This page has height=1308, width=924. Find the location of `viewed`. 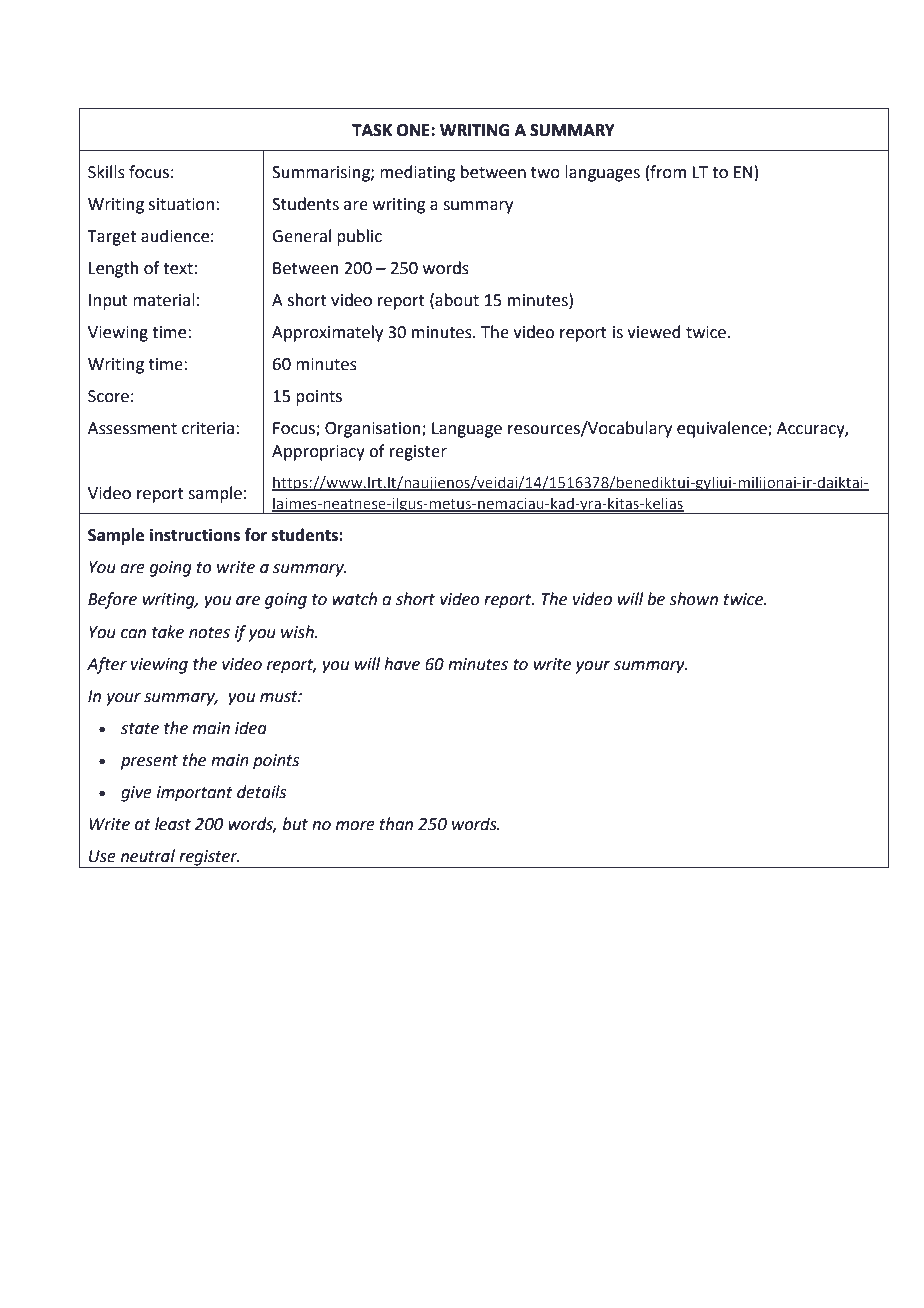

viewed is located at coordinates (654, 332).
